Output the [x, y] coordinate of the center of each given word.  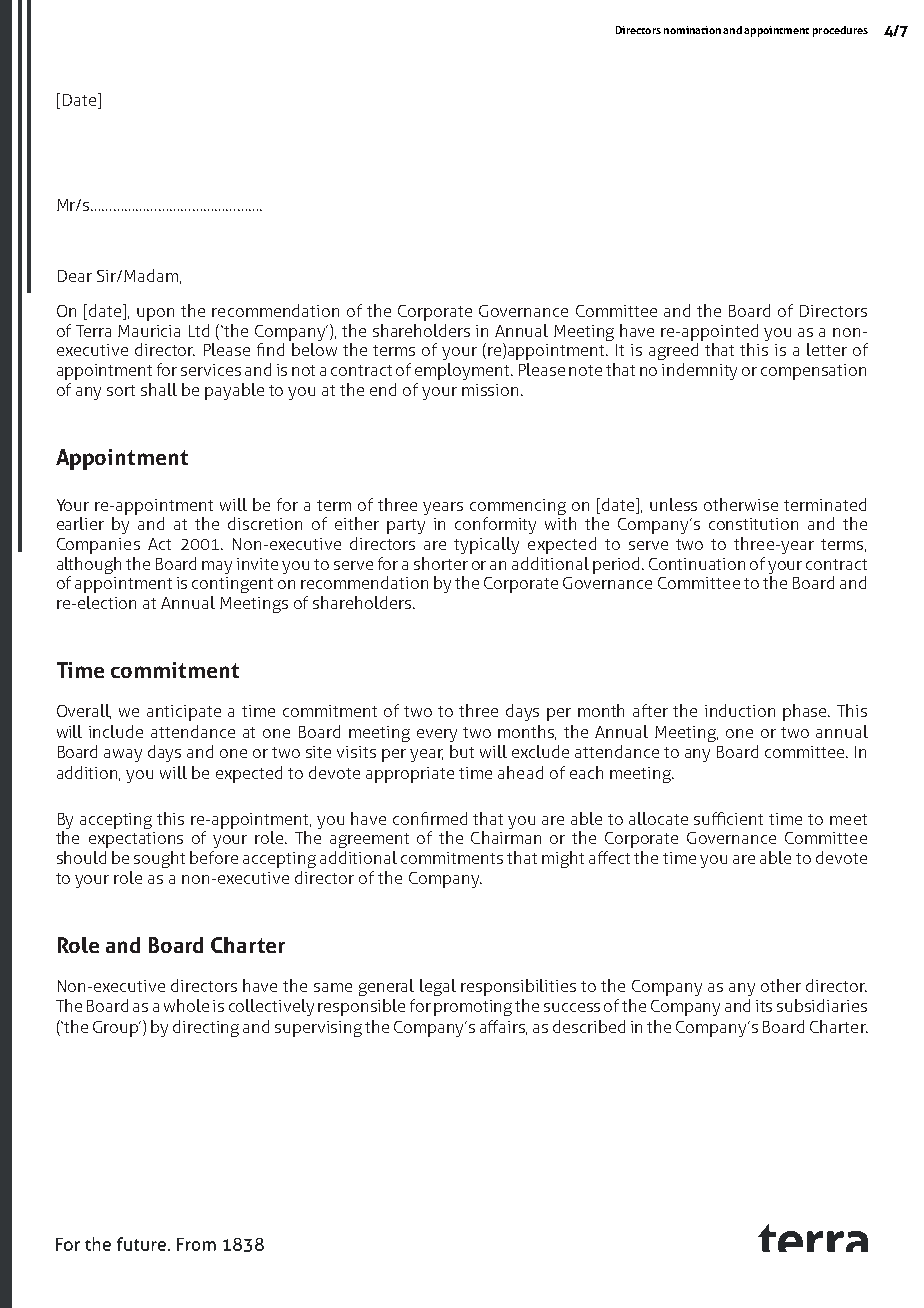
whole [186, 1005]
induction [740, 710]
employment [464, 371]
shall [159, 389]
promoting [473, 1008]
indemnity [699, 371]
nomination [692, 30]
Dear [75, 276]
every [437, 735]
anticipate [184, 713]
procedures [840, 31]
